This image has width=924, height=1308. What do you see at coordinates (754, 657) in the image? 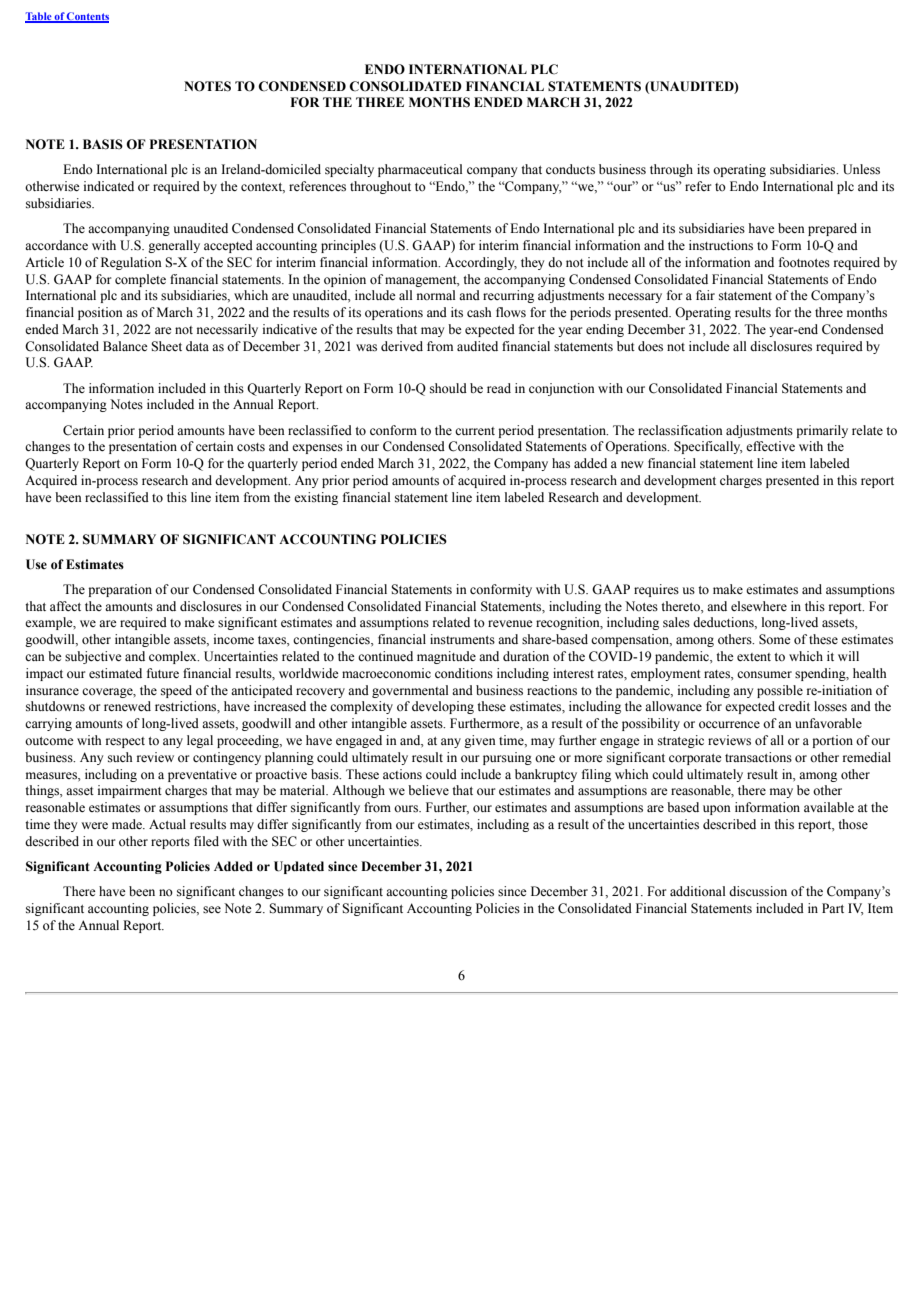
I see `extent` at bounding box center [754, 657].
